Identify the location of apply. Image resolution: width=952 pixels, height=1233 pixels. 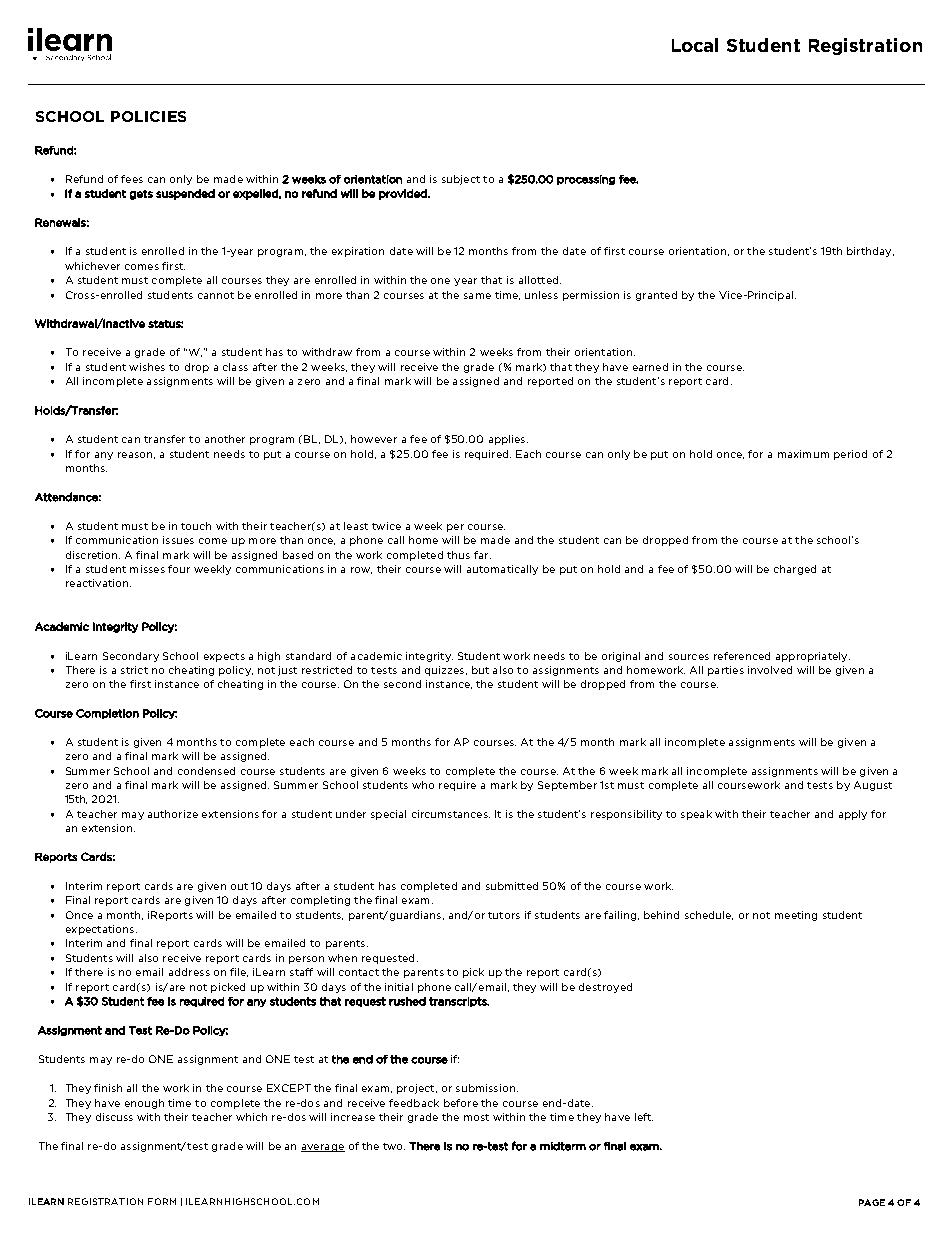
(853, 815).
